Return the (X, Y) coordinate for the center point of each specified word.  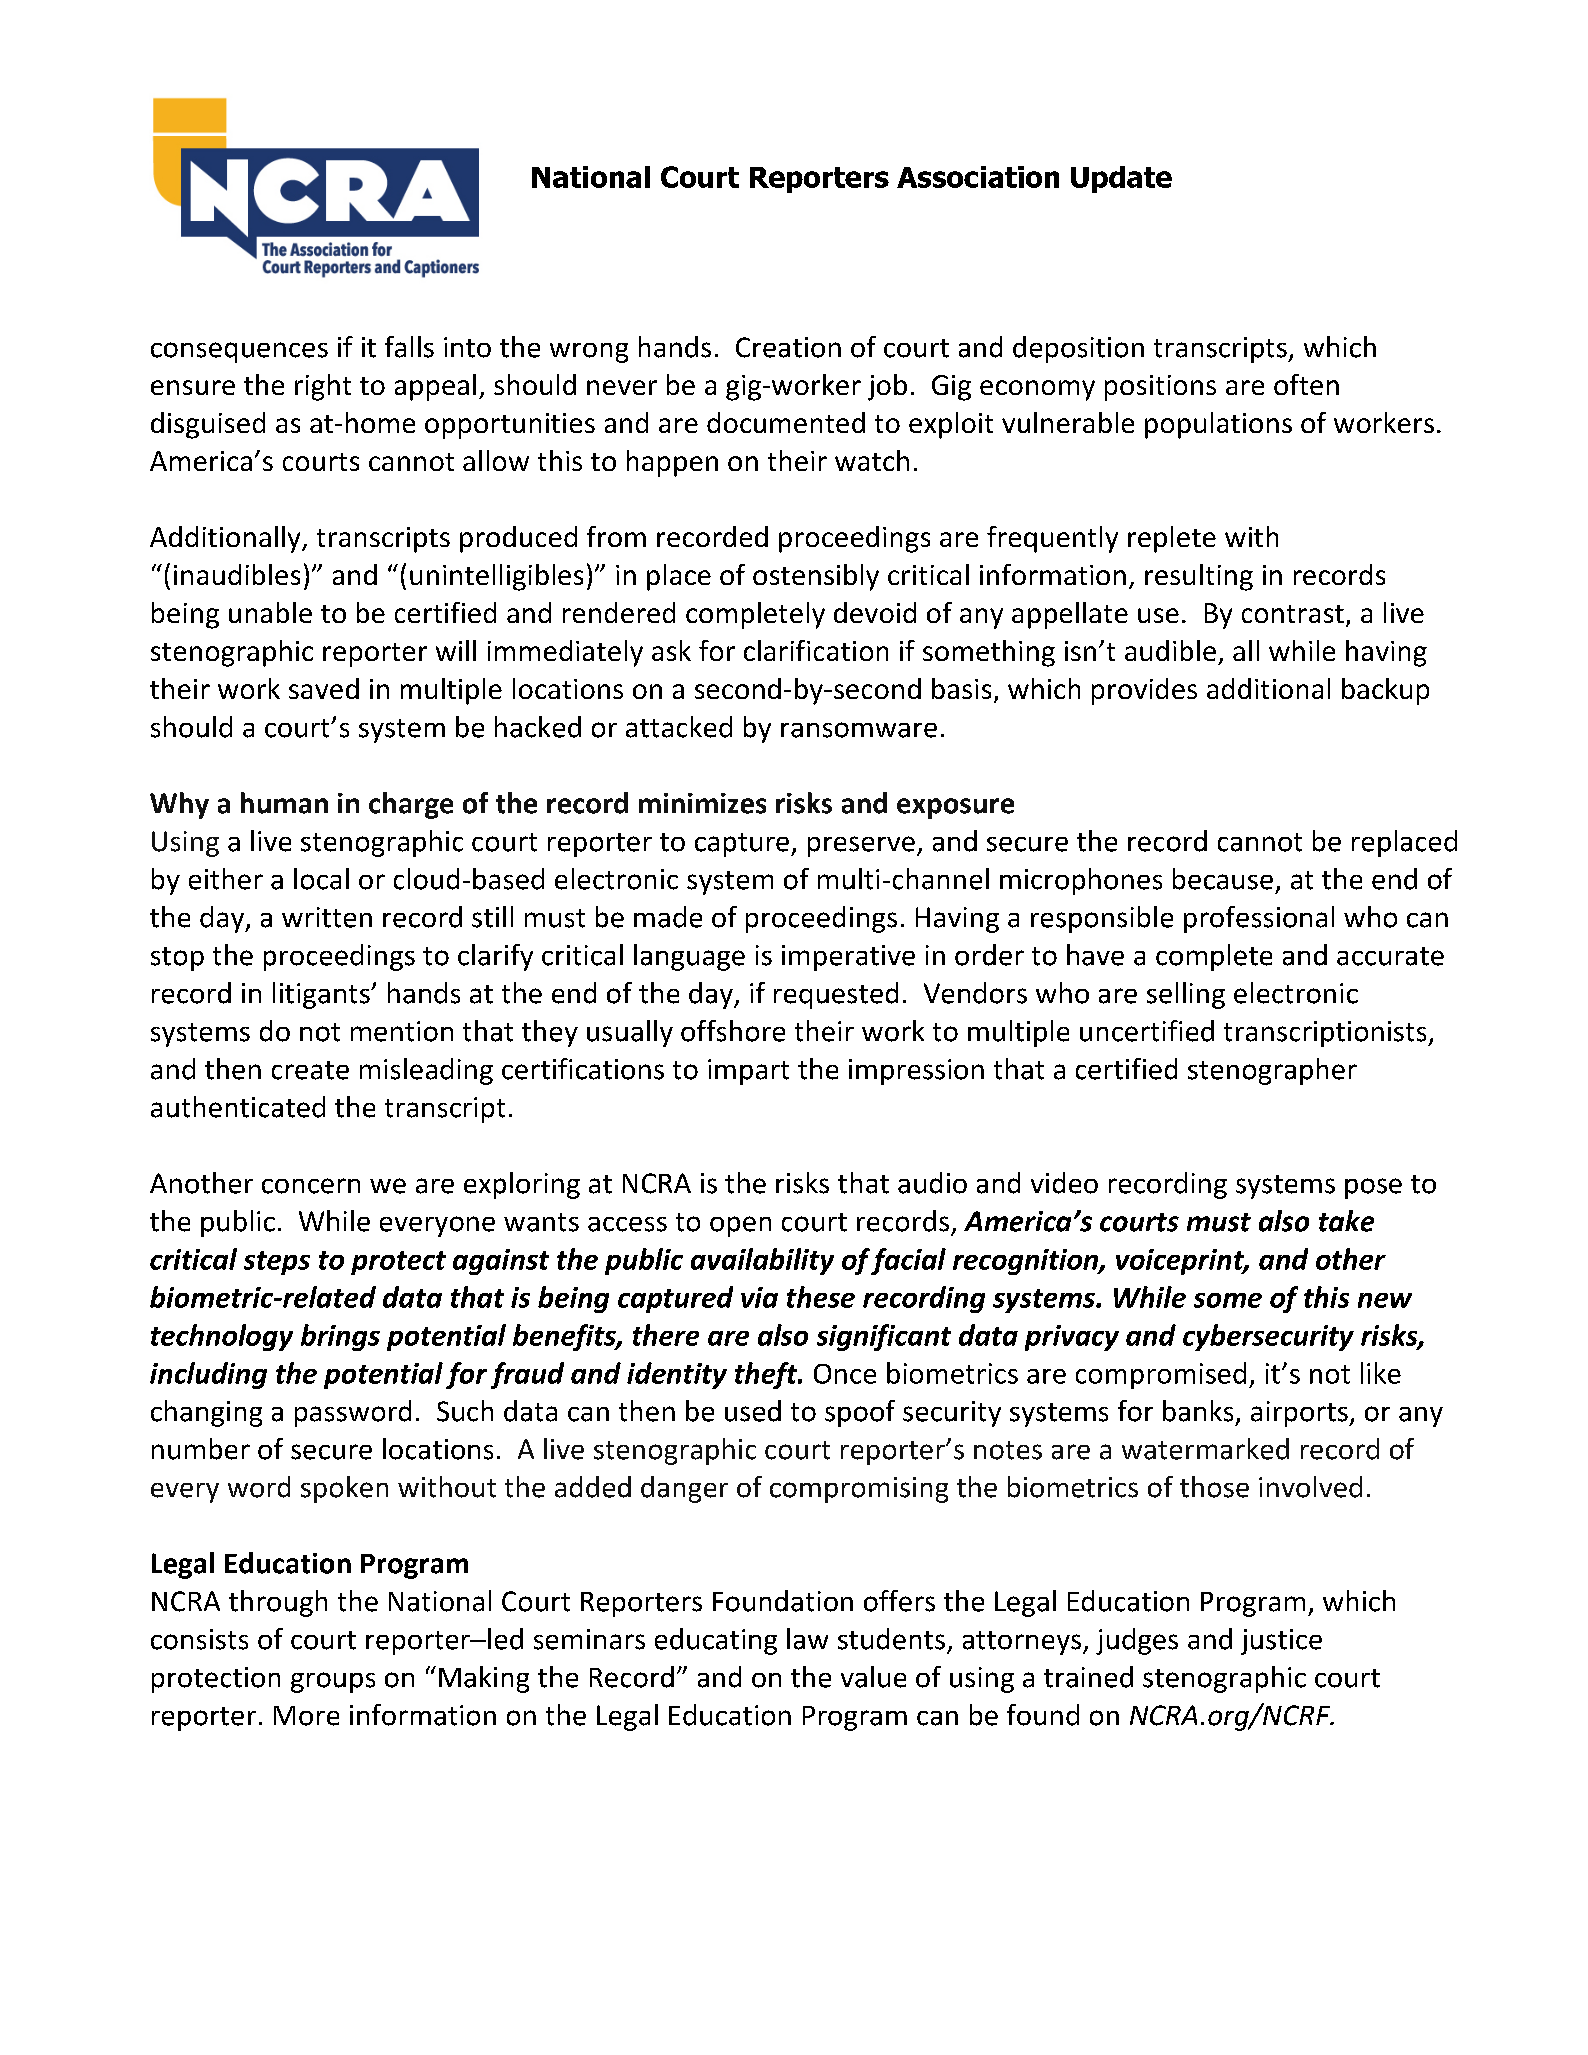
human (284, 803)
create (310, 1070)
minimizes (702, 803)
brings (340, 1337)
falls (409, 347)
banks (1198, 1411)
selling (1186, 995)
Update (1121, 179)
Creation (788, 347)
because (1223, 879)
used (753, 1411)
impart (748, 1072)
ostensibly (816, 577)
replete (1172, 539)
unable (270, 612)
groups (333, 1682)
